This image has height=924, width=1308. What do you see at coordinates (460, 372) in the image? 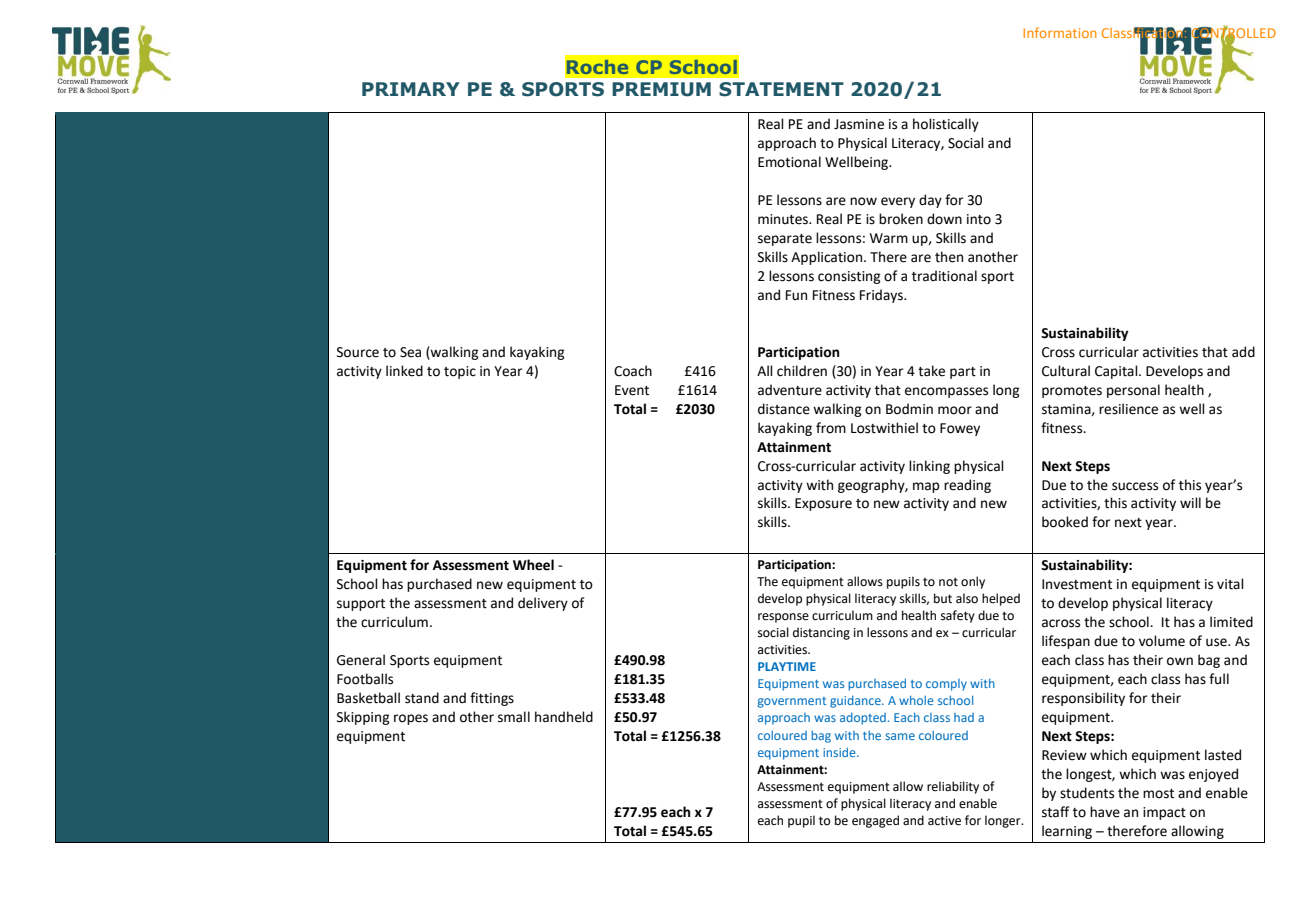
I see `topic` at bounding box center [460, 372].
